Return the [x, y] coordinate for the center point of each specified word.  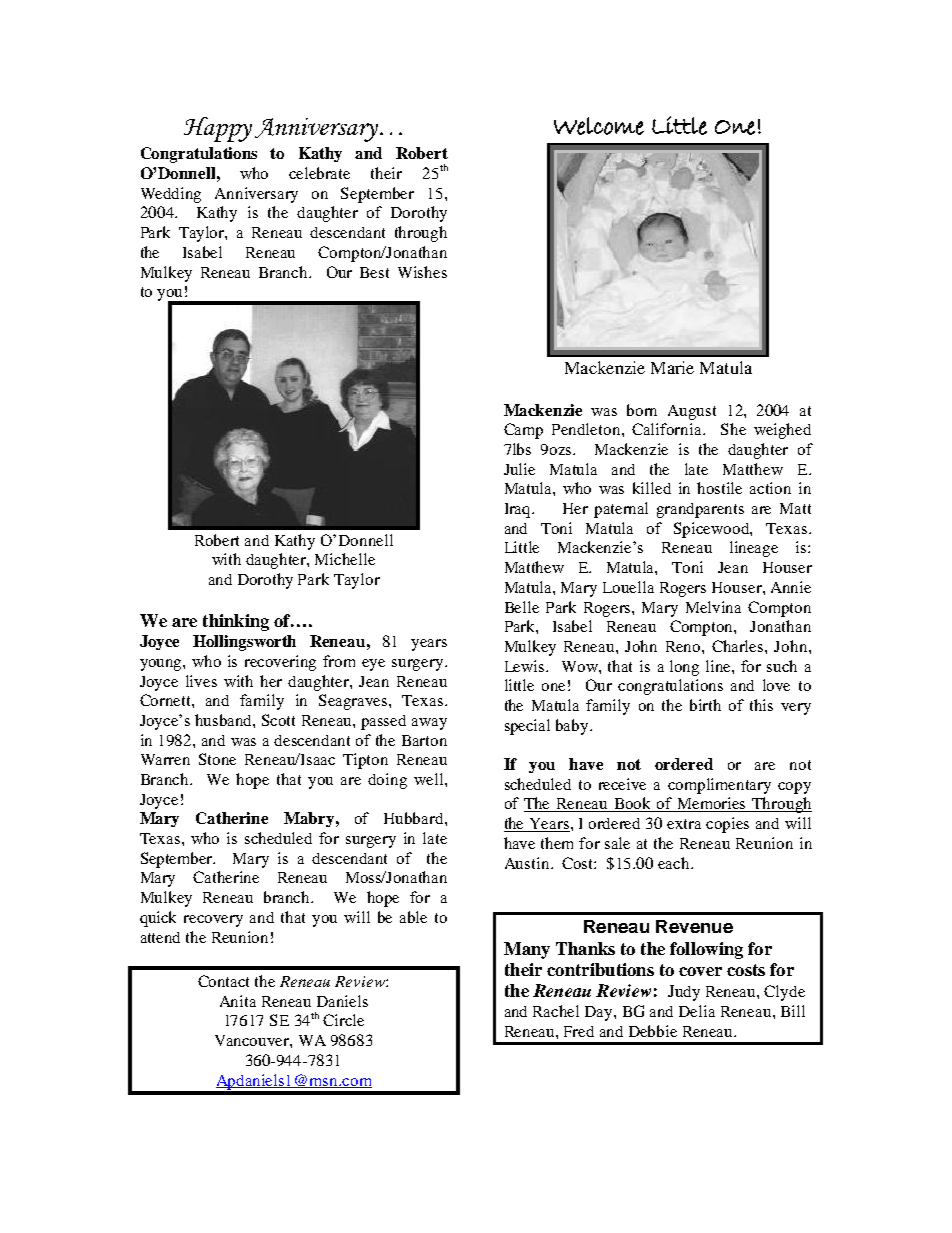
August [692, 412]
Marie [672, 367]
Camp [523, 431]
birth [705, 705]
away [429, 724]
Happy [218, 129]
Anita [238, 1001]
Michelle [345, 559]
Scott [278, 720]
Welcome [599, 126]
